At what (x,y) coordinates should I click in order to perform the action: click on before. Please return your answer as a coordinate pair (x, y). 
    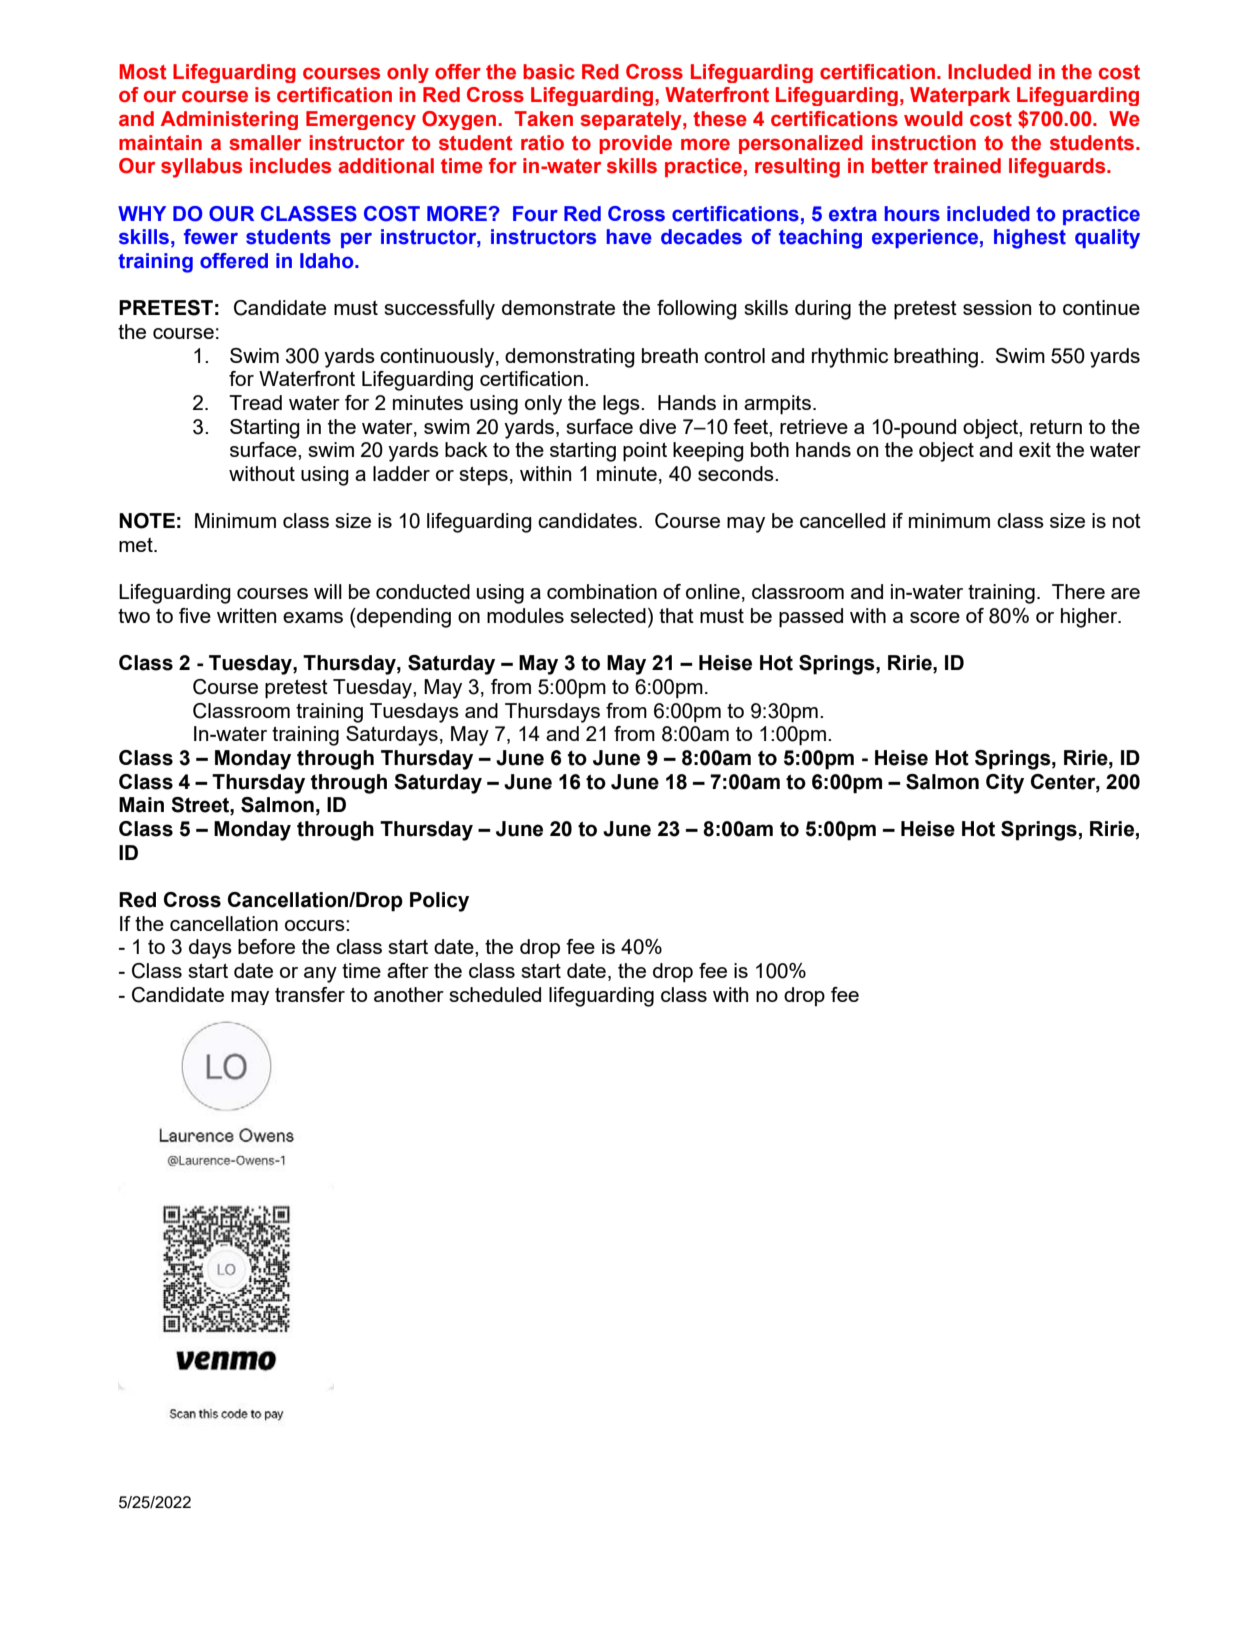
    Looking at the image, I should click on (266, 946).
